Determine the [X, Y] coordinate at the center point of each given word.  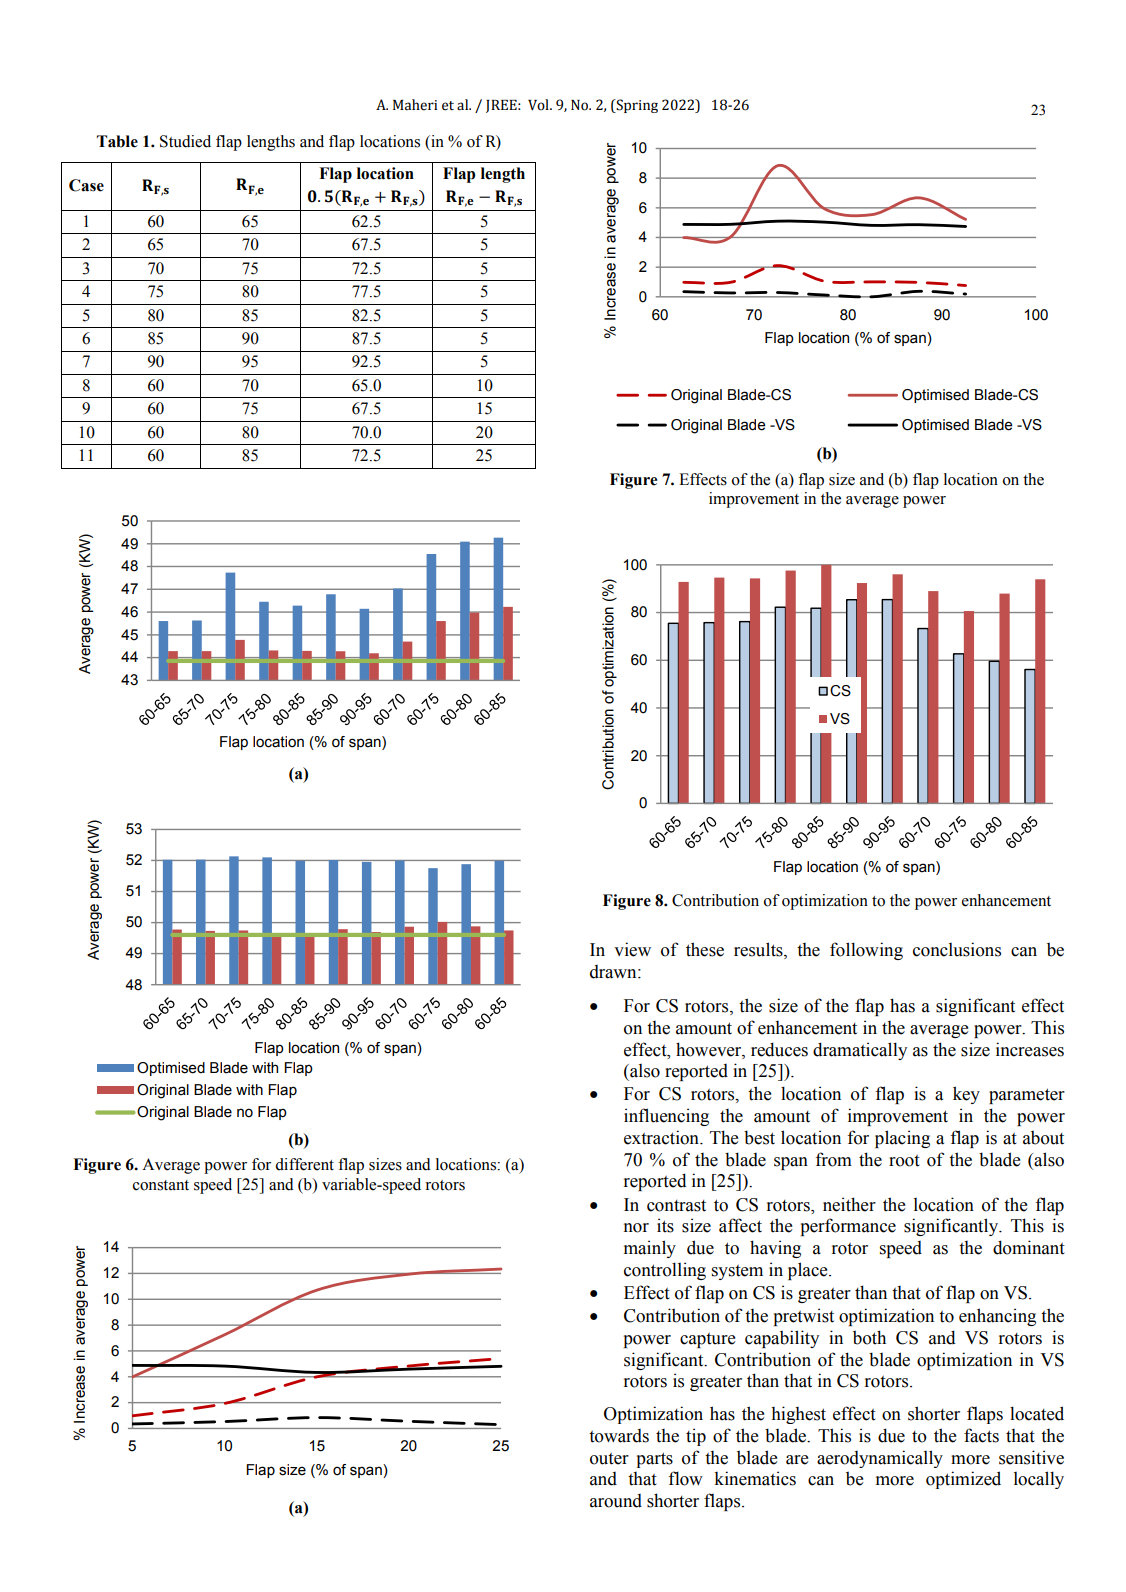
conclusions [957, 949]
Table [117, 141]
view [632, 949]
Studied [185, 141]
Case [86, 185]
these [705, 949]
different [304, 1164]
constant [161, 1185]
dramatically [860, 1051]
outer [609, 1459]
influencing [666, 1117]
